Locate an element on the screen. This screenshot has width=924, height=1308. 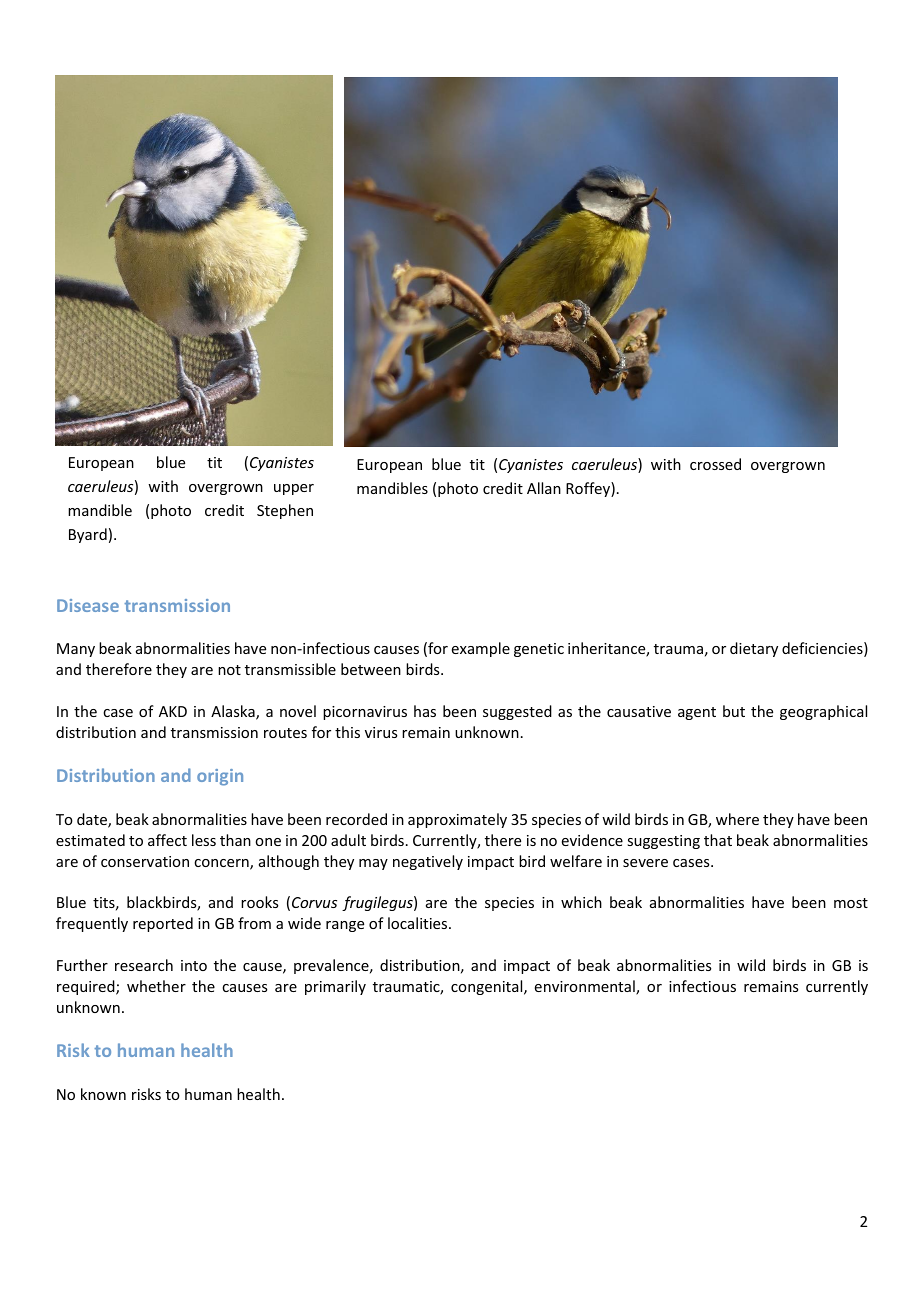
Allan is located at coordinates (544, 488).
